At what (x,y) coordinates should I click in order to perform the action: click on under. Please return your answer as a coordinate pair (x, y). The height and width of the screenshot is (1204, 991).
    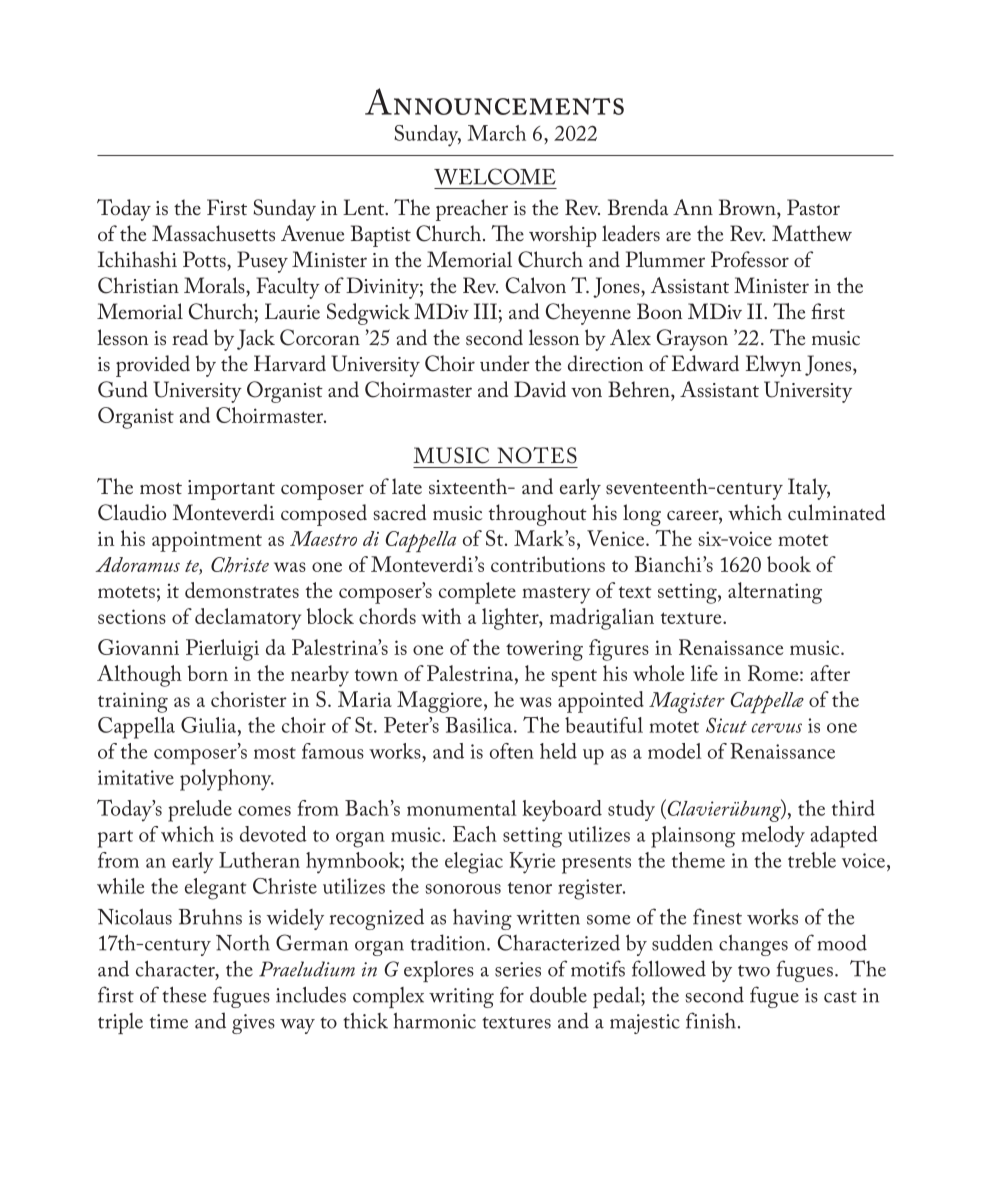
    Looking at the image, I should click on (505, 363).
